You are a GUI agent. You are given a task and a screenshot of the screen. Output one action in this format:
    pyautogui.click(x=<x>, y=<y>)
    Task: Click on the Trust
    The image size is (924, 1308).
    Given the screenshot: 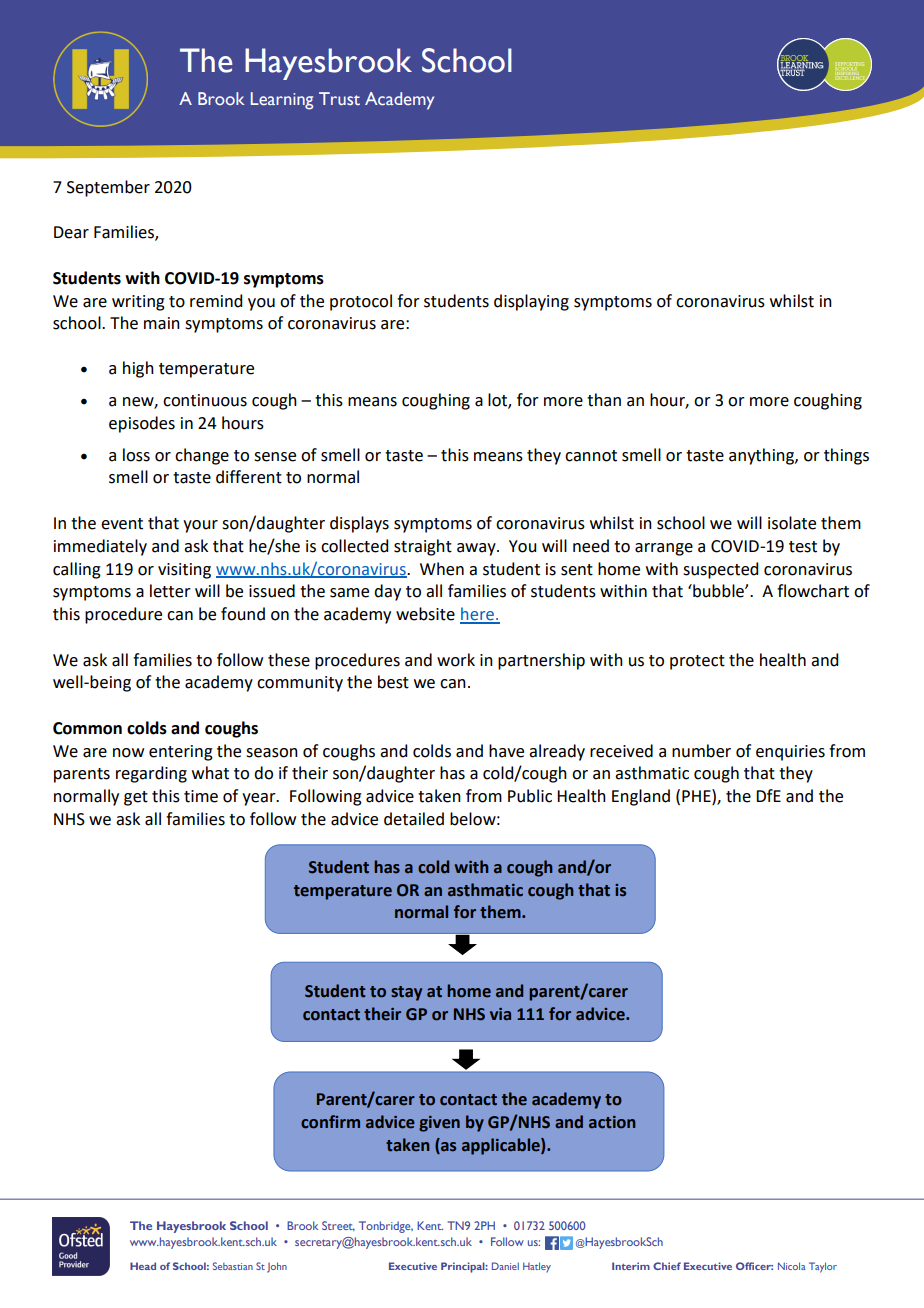 What is the action you would take?
    pyautogui.click(x=339, y=98)
